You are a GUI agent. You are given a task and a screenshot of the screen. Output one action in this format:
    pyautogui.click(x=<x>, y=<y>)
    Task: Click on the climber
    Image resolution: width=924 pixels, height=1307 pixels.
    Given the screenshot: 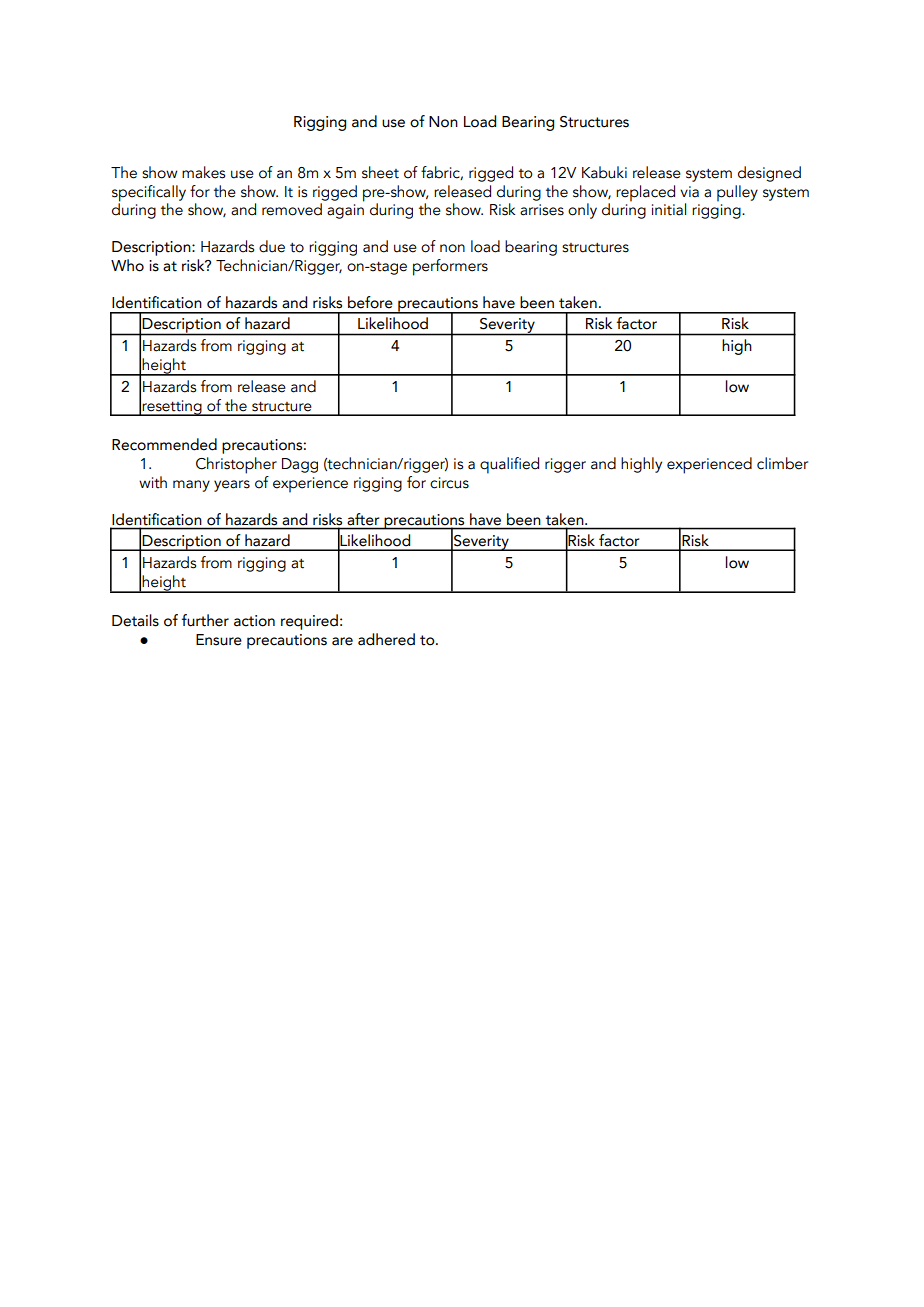 What is the action you would take?
    pyautogui.click(x=782, y=463)
